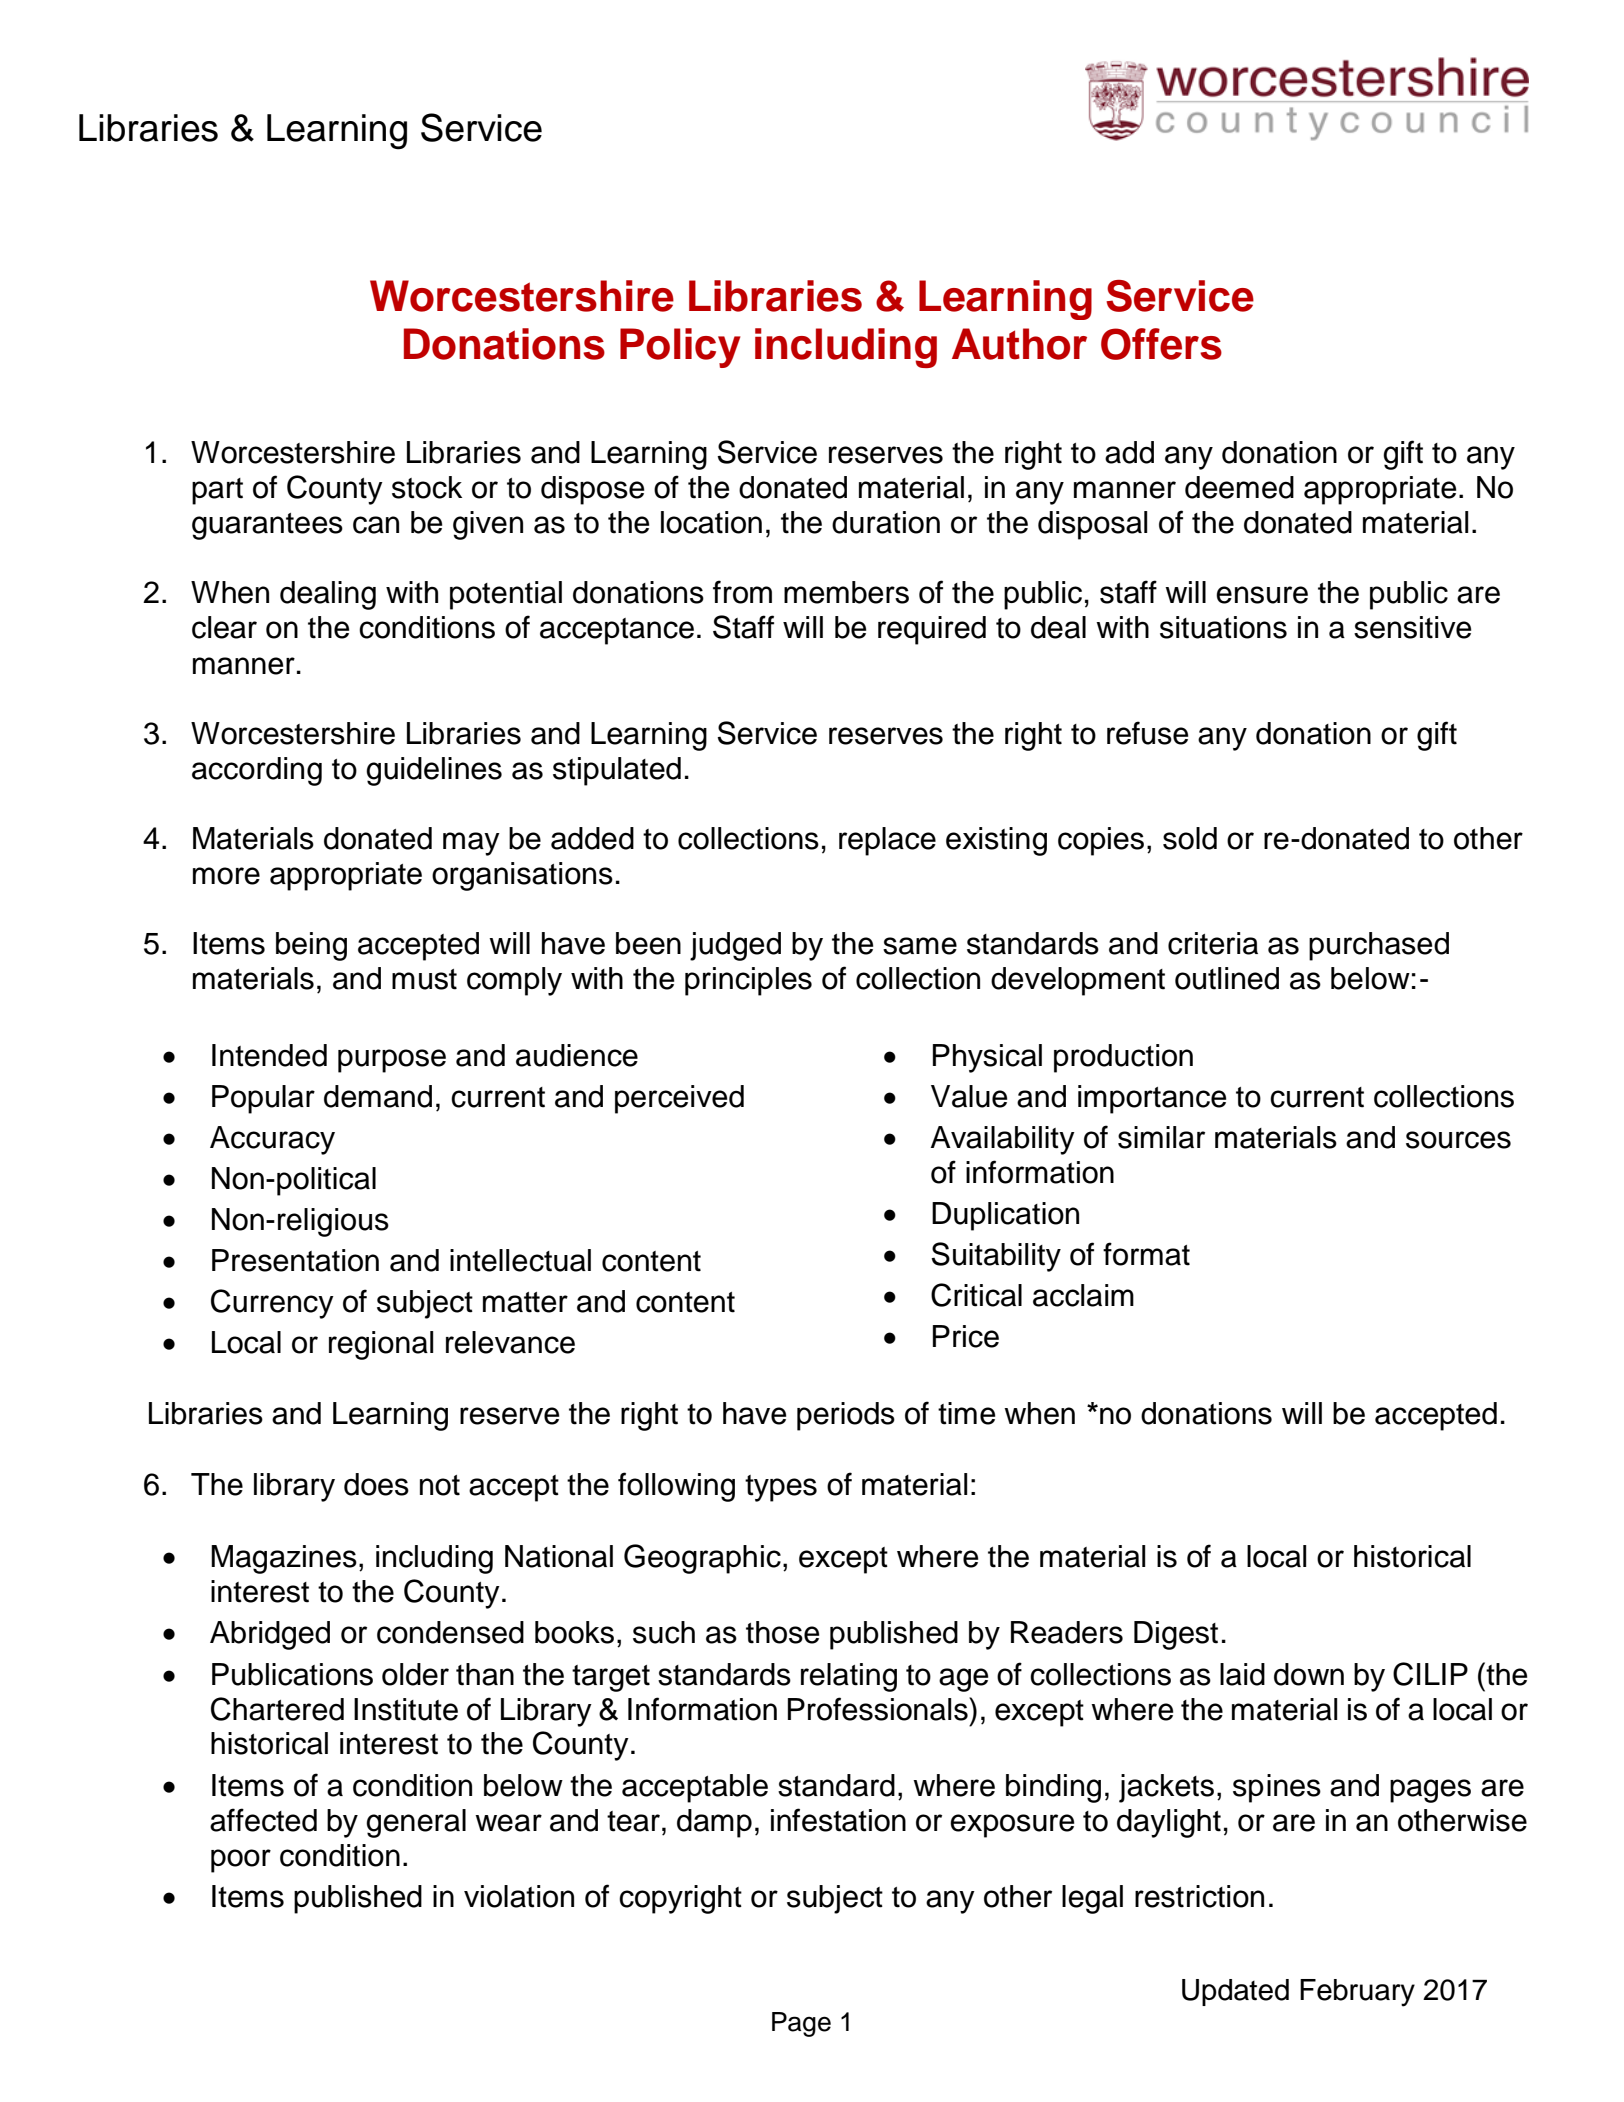  What do you see at coordinates (1357, 1993) in the screenshot?
I see `February` at bounding box center [1357, 1993].
